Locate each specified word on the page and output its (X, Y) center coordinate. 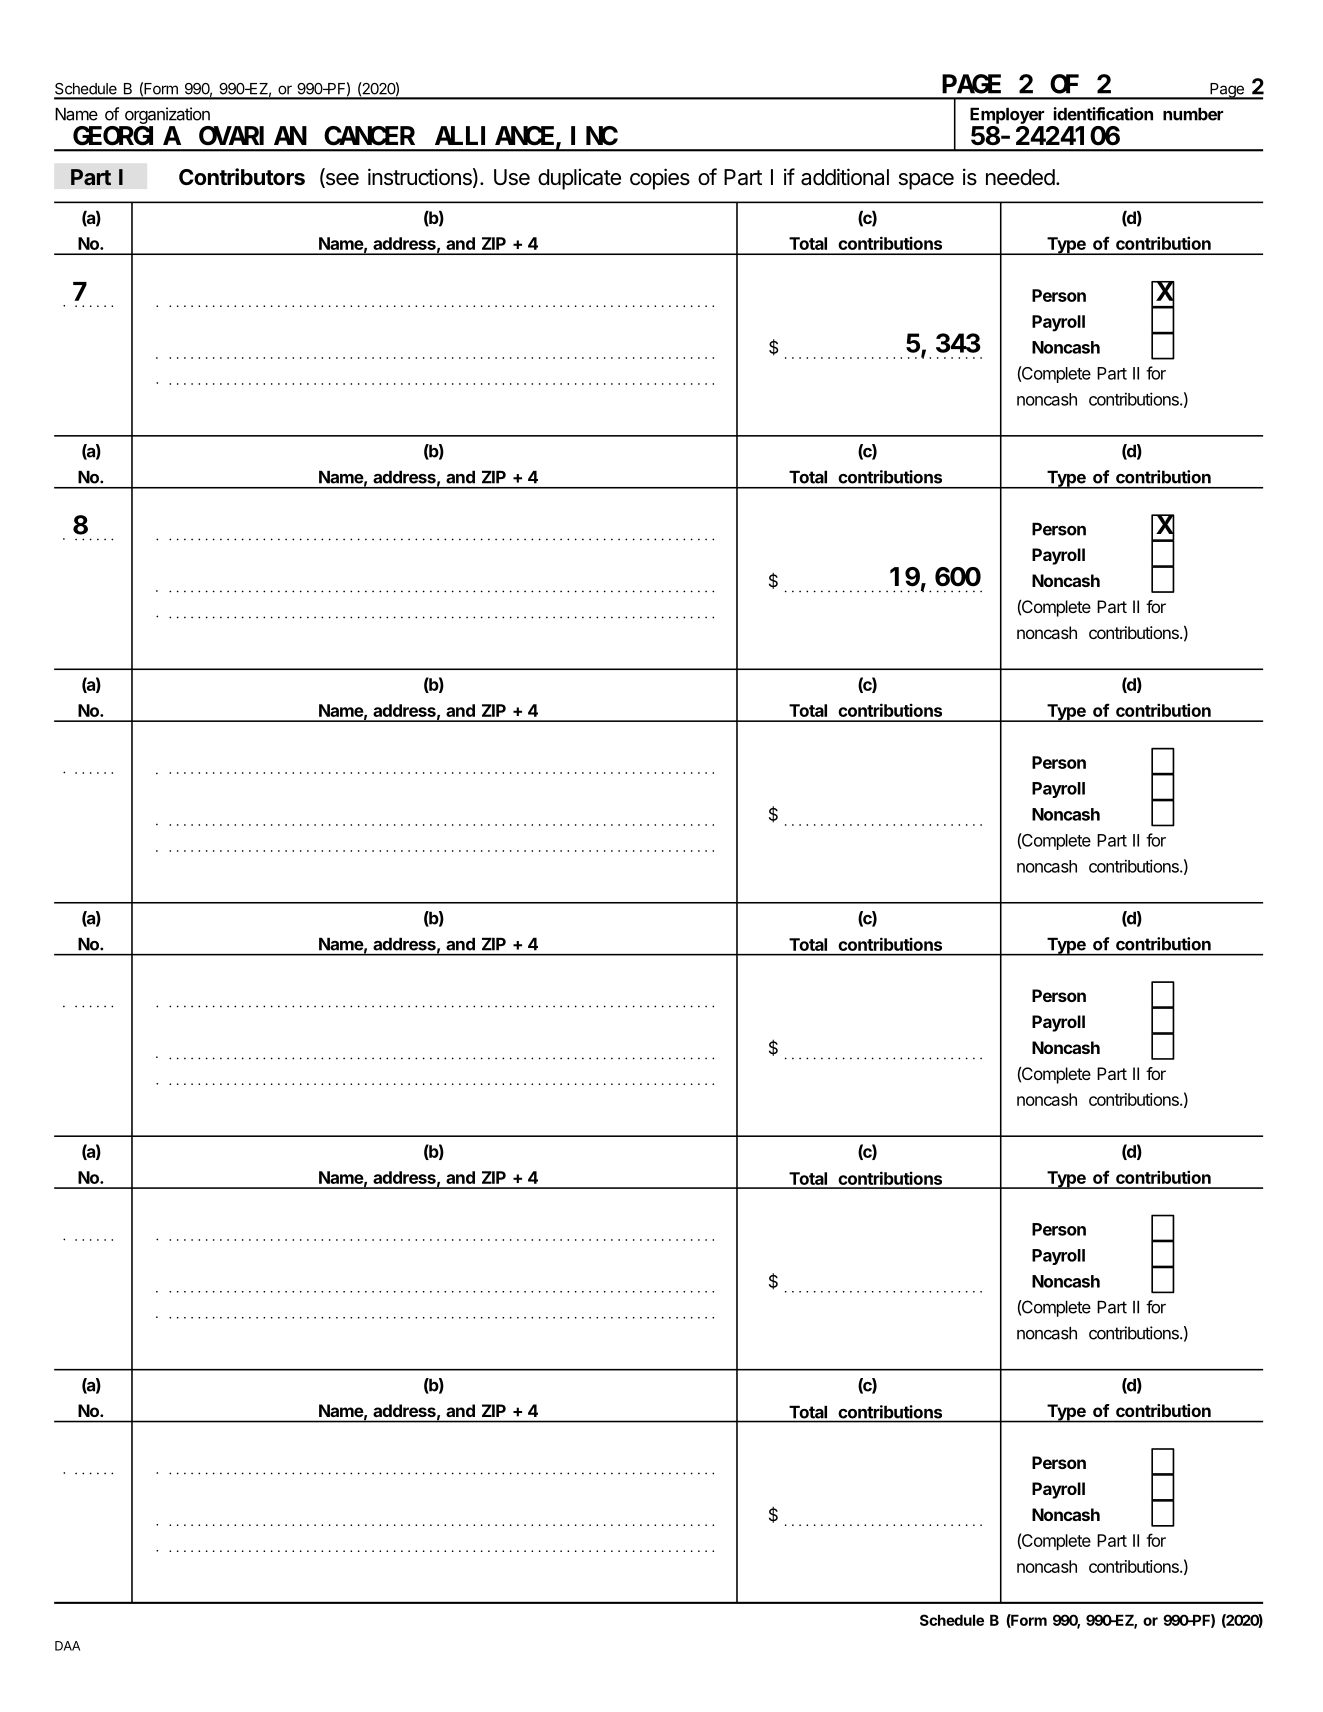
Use (512, 177)
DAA (67, 1646)
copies (660, 179)
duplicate (579, 179)
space (926, 181)
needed (1020, 177)
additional (845, 177)
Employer (1007, 115)
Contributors (242, 177)
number (1193, 114)
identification (1103, 114)
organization (167, 115)
